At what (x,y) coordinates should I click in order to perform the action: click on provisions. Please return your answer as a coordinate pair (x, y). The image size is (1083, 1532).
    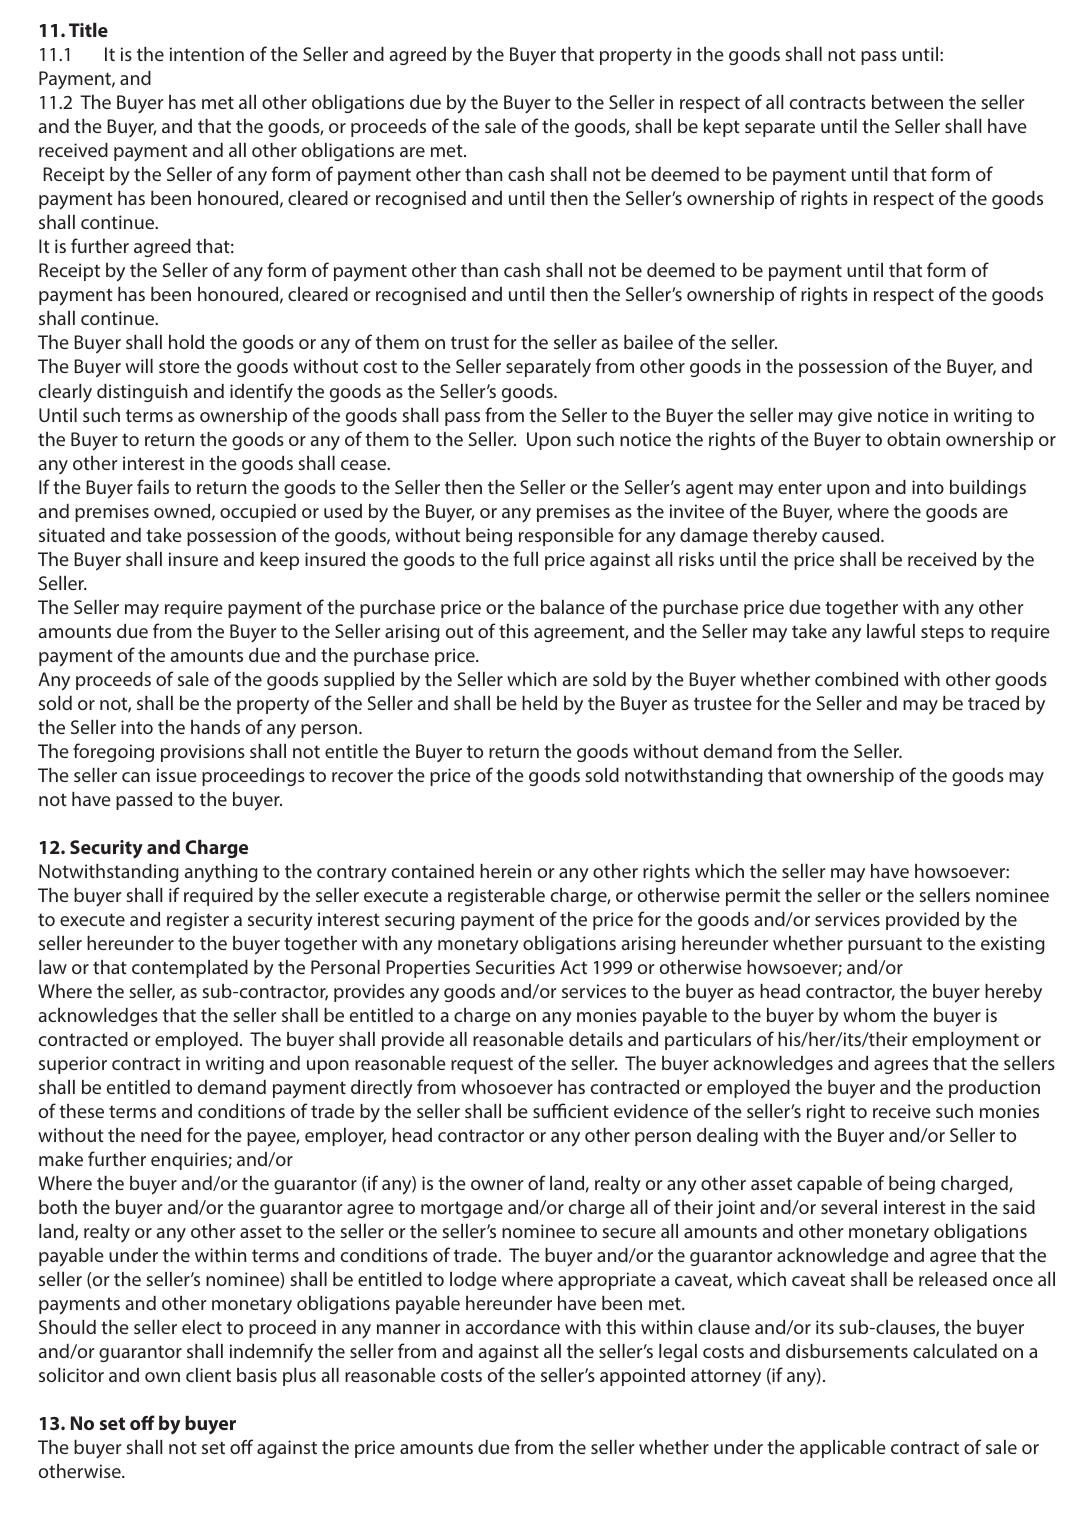
    Looking at the image, I should click on (203, 753).
